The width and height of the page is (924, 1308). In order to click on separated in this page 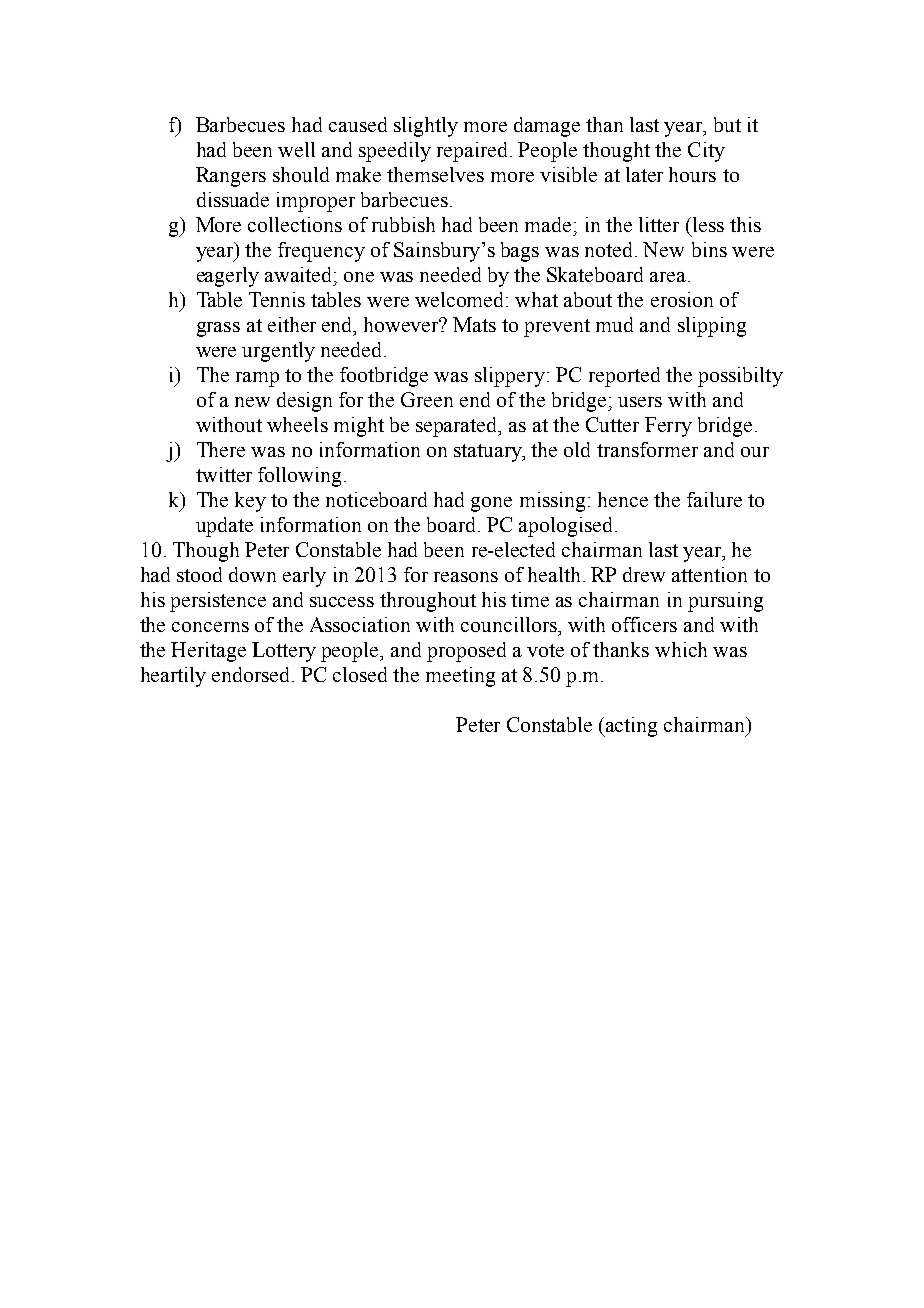, I will do `click(458, 427)`.
